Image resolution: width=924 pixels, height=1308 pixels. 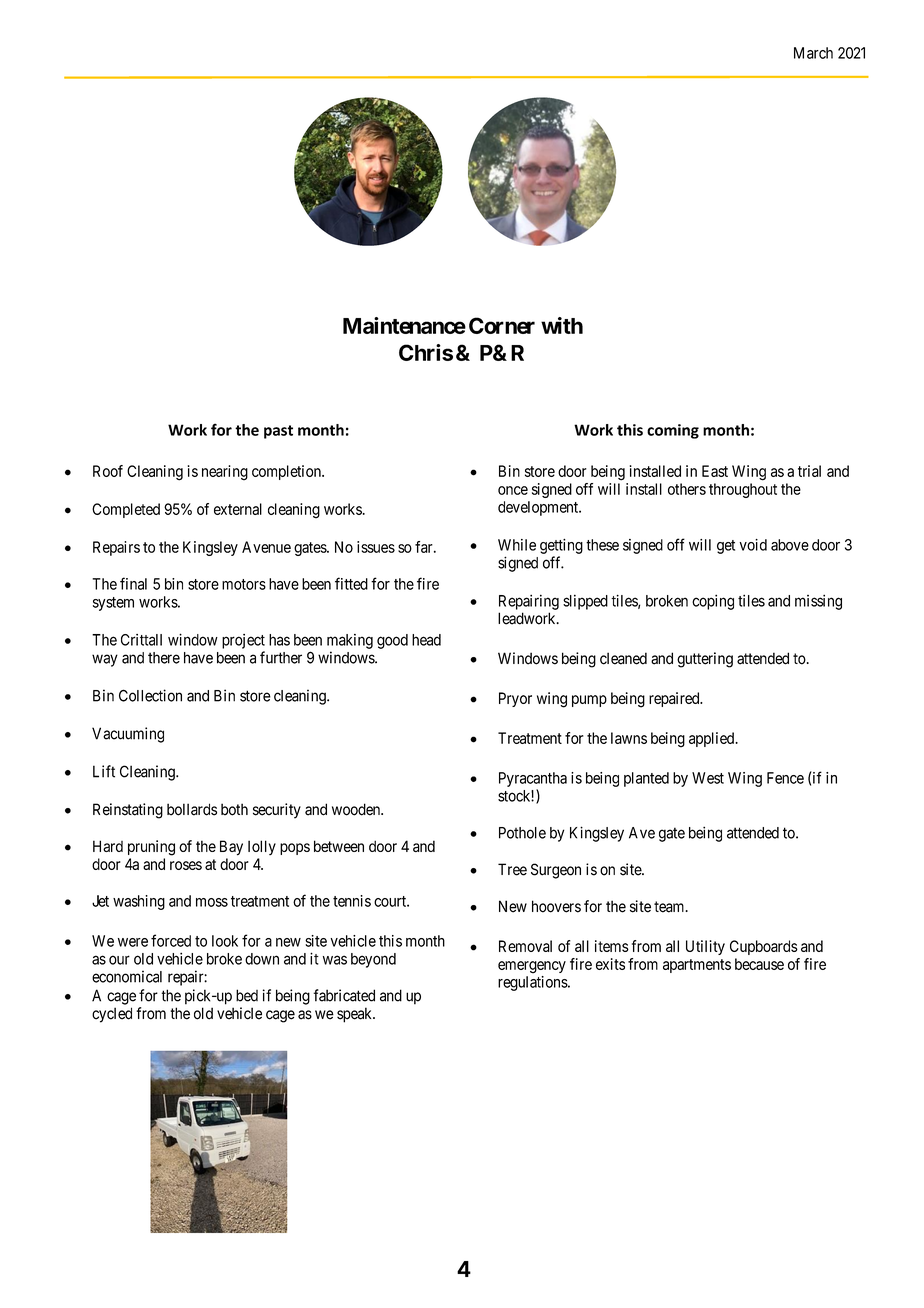 What do you see at coordinates (127, 976) in the screenshot?
I see `economical` at bounding box center [127, 976].
